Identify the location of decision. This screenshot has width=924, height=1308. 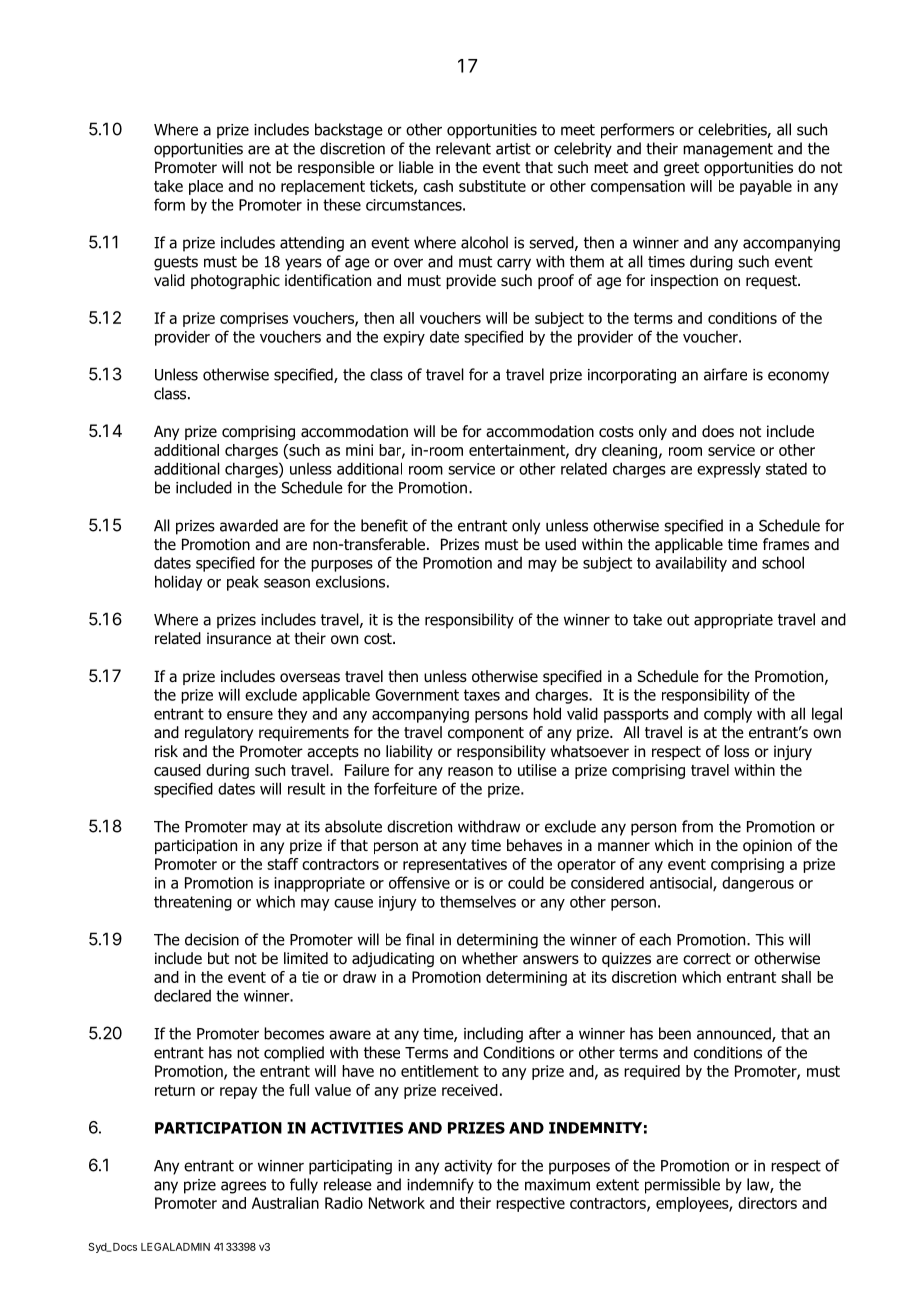
(212, 939).
